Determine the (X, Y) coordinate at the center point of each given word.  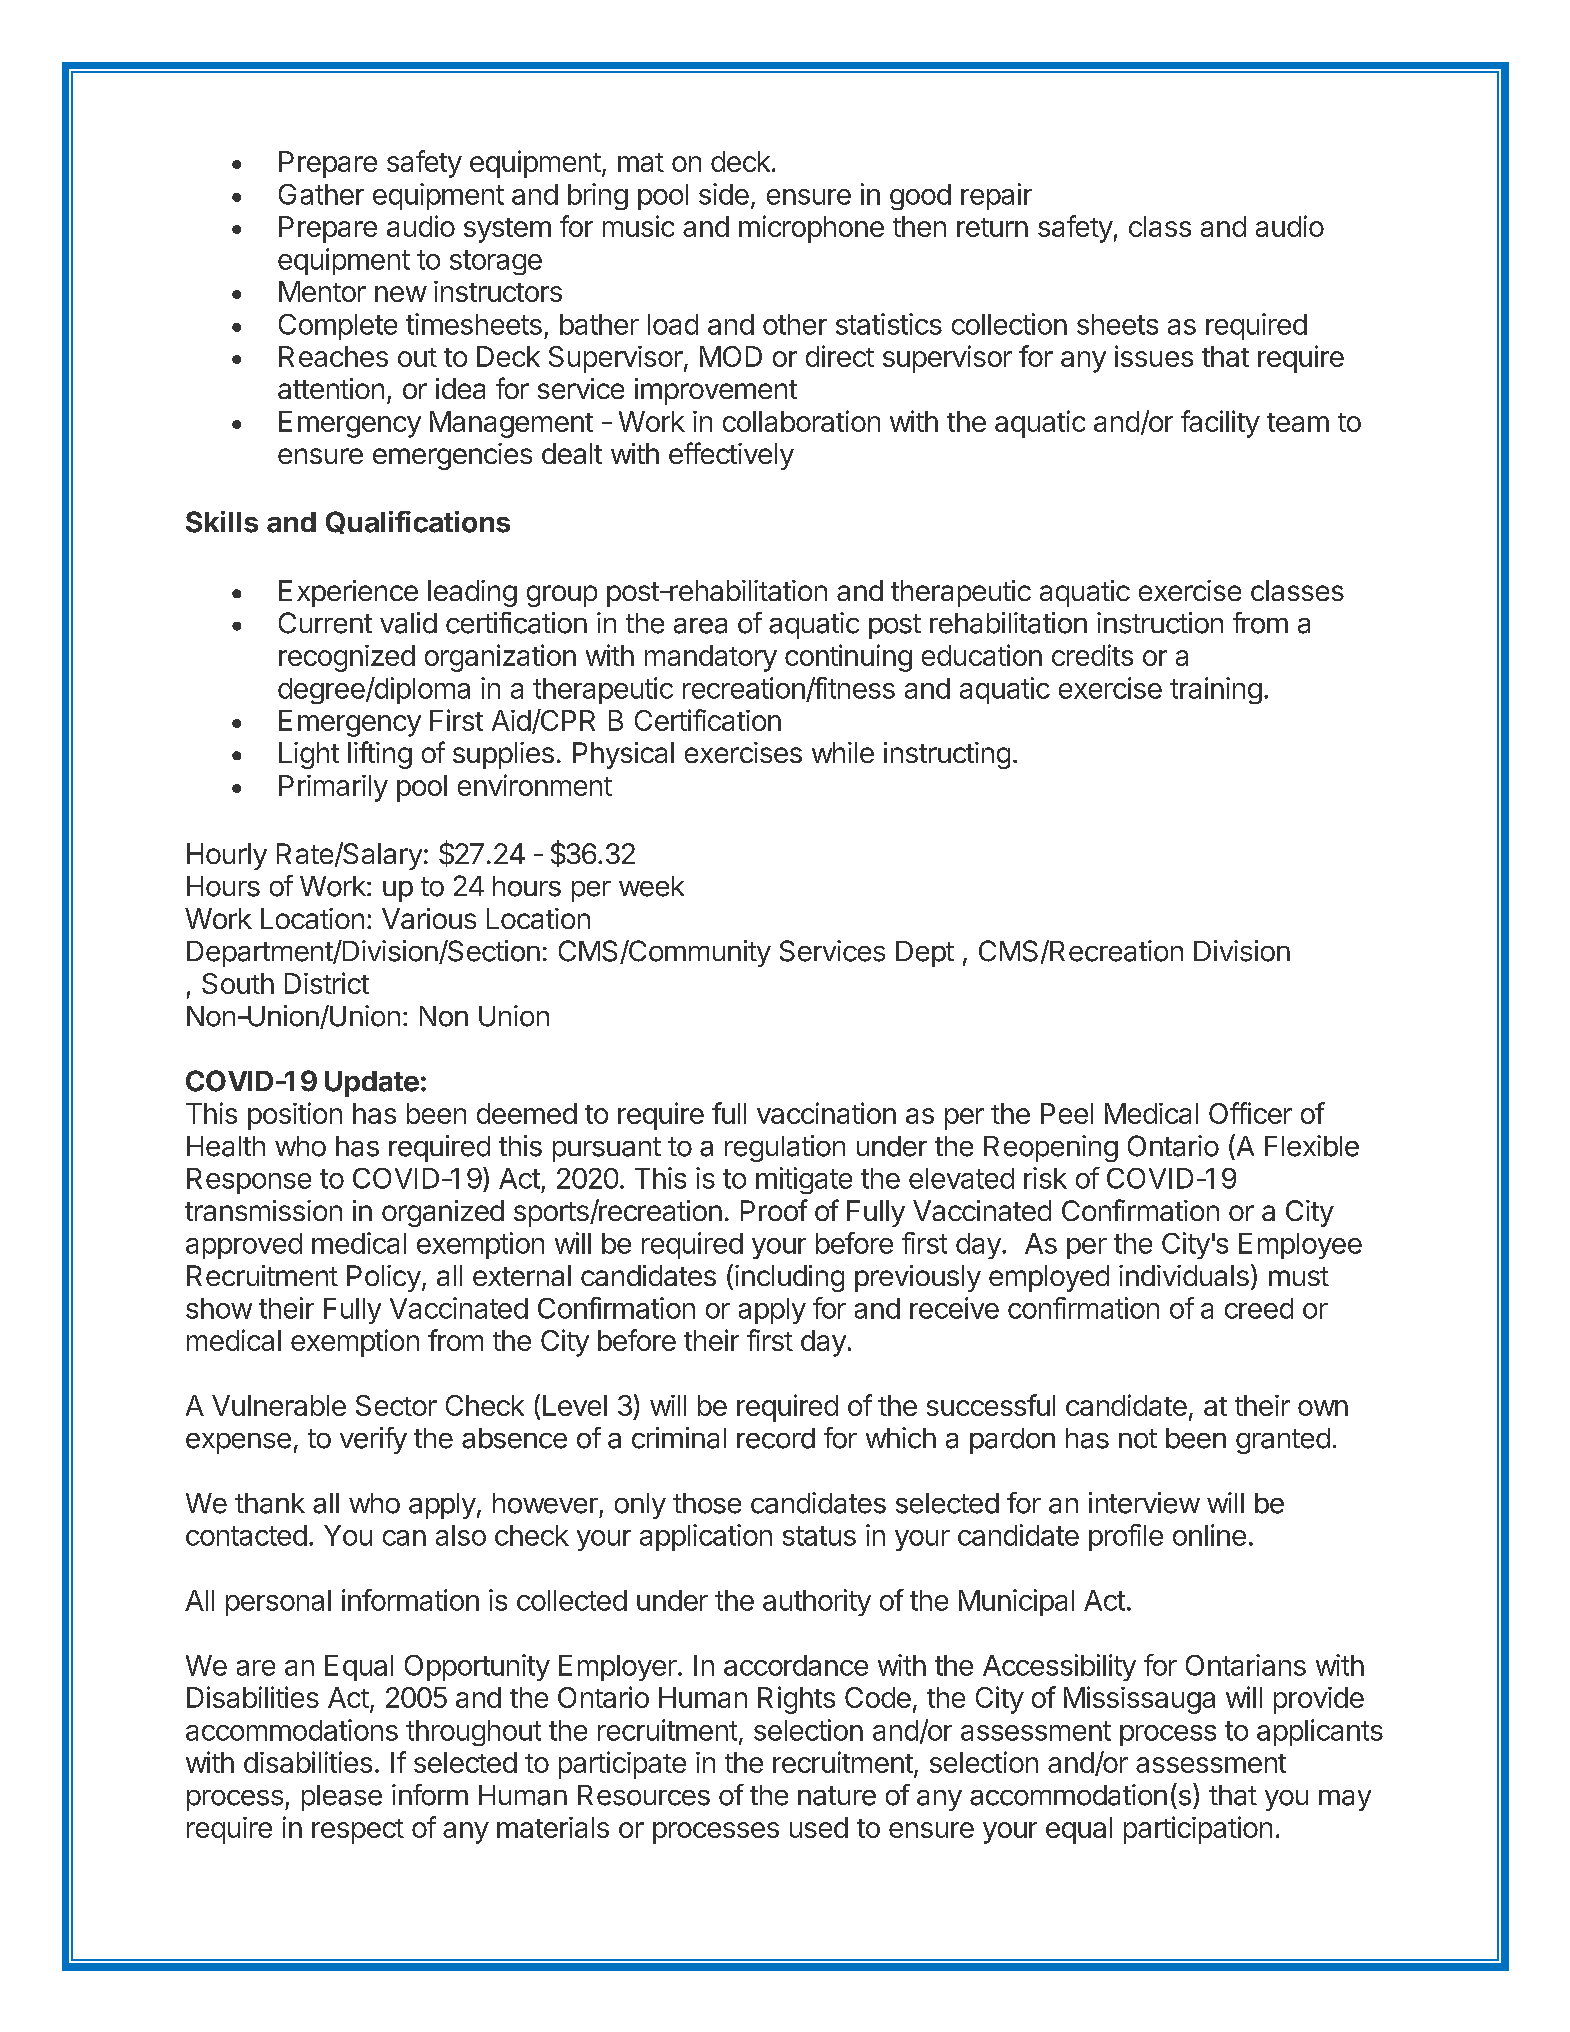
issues (1154, 356)
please (342, 1798)
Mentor (322, 291)
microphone (811, 229)
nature (837, 1796)
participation (1198, 1830)
